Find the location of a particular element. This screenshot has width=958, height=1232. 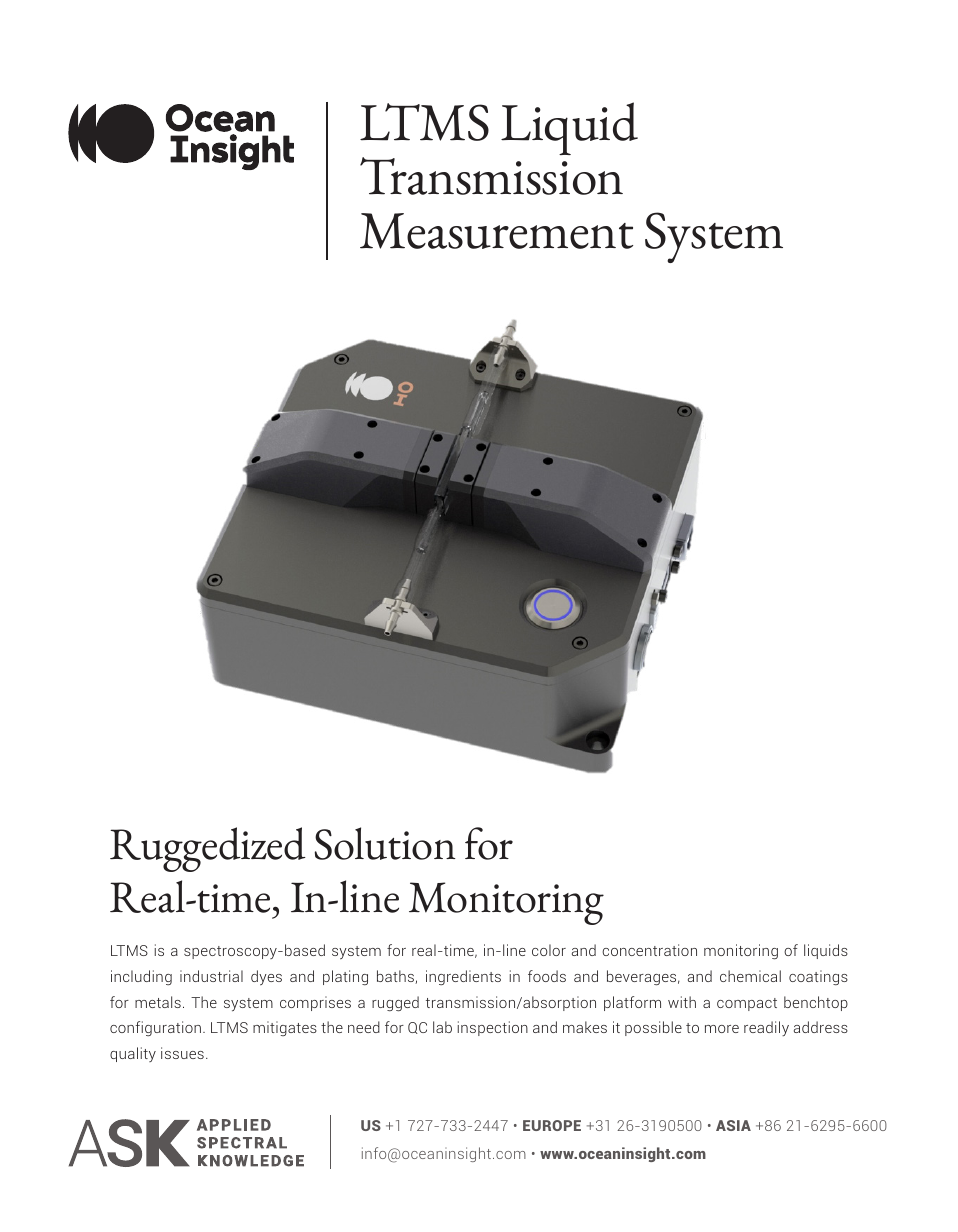

issues is located at coordinates (182, 1053).
